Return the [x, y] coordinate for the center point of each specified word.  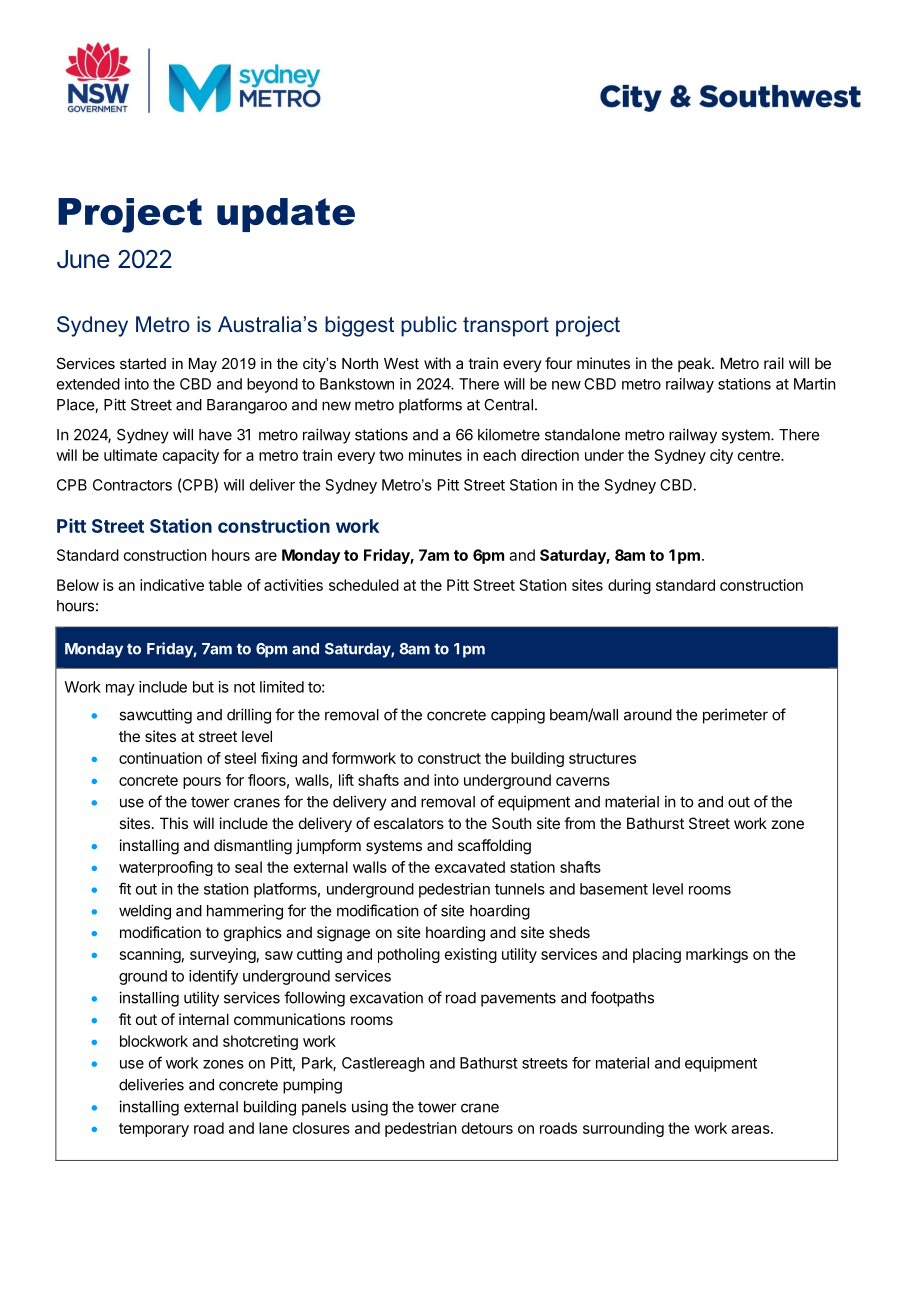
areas [751, 1129]
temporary [154, 1130]
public [429, 326]
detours [487, 1128]
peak [695, 364]
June [83, 259]
